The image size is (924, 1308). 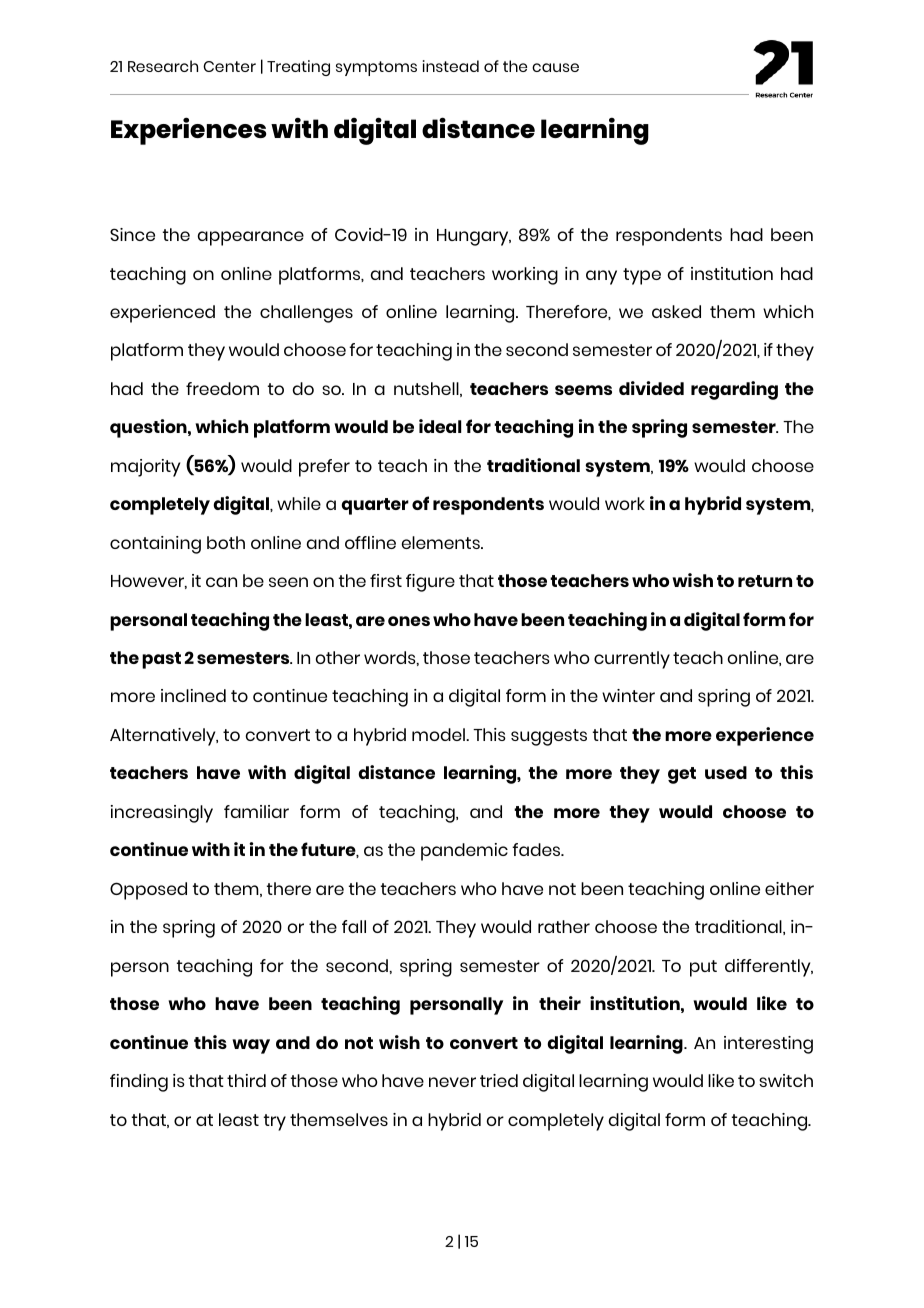 I want to click on third, so click(x=246, y=1080).
